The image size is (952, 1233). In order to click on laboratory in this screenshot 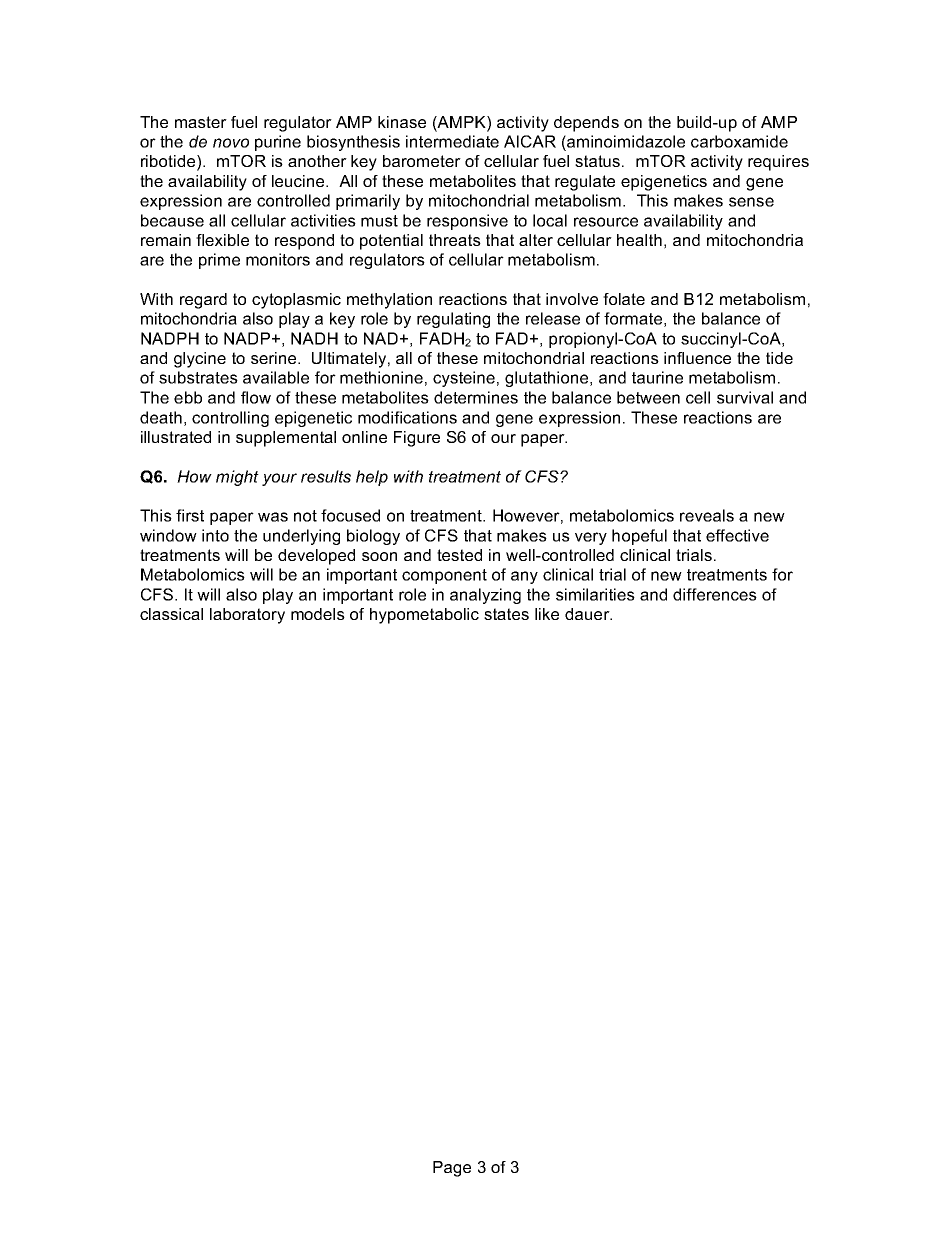, I will do `click(247, 616)`.
